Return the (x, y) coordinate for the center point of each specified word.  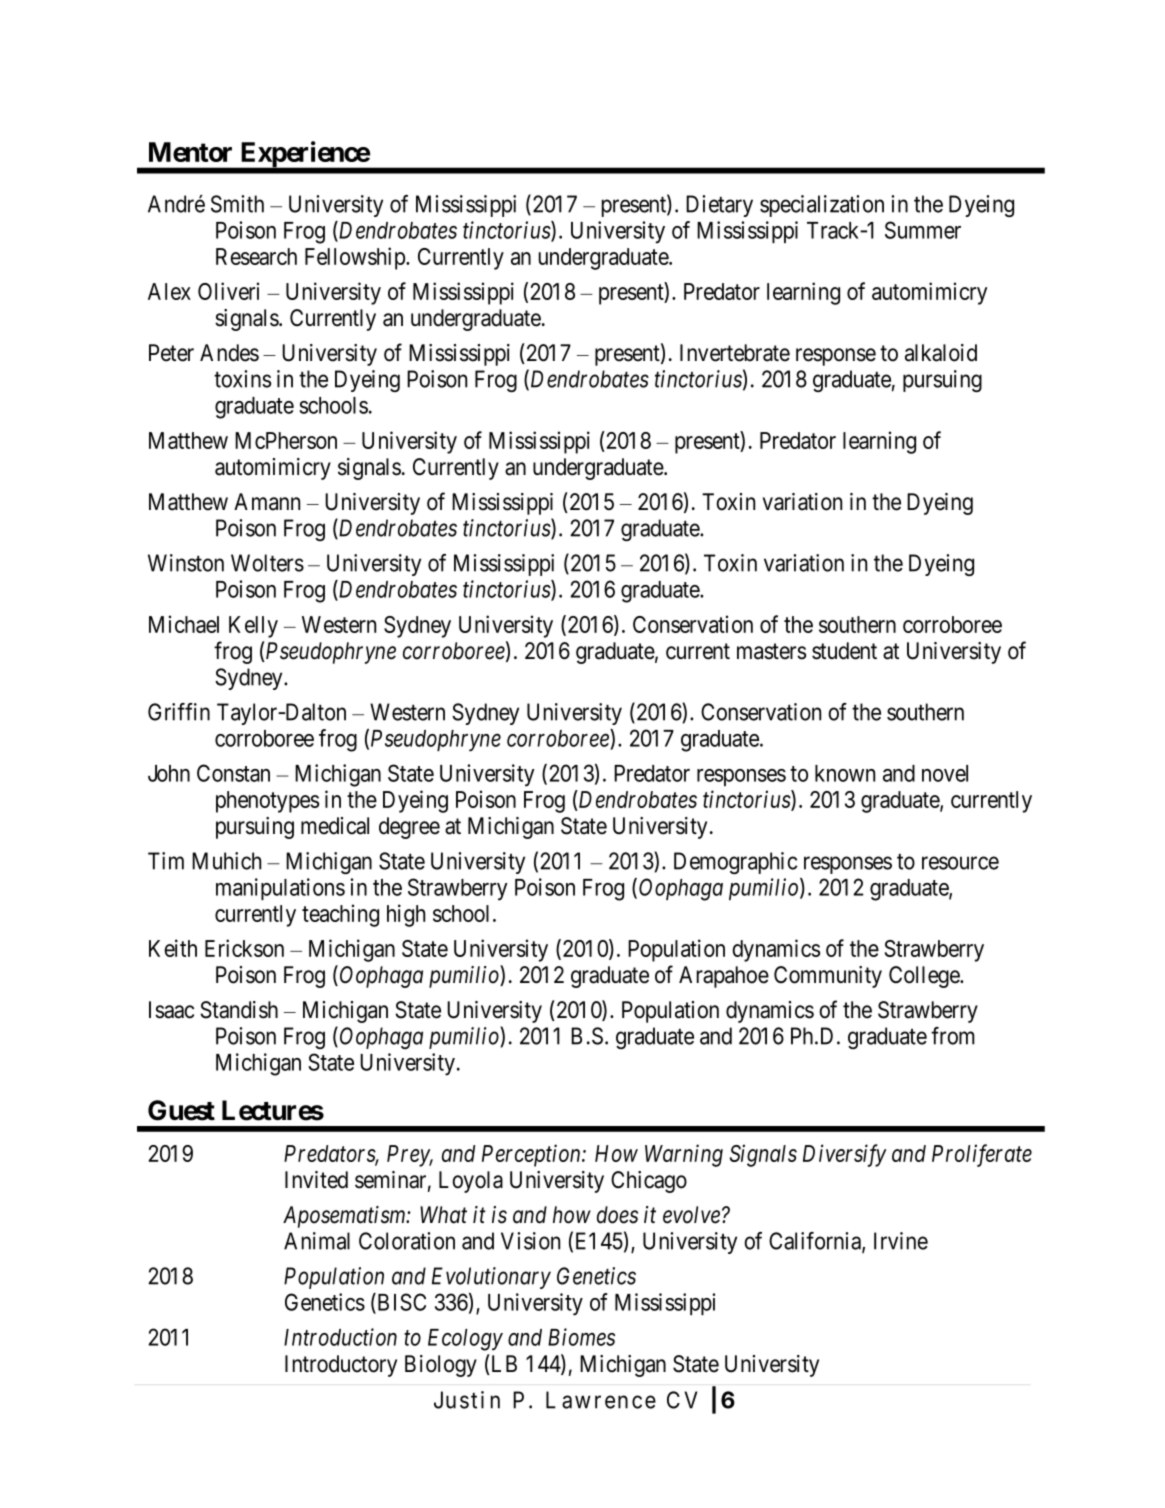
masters (771, 651)
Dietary (719, 206)
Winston (186, 563)
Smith (237, 204)
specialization (822, 206)
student (844, 651)
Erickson (244, 948)
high (406, 915)
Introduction (340, 1337)
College (925, 977)
